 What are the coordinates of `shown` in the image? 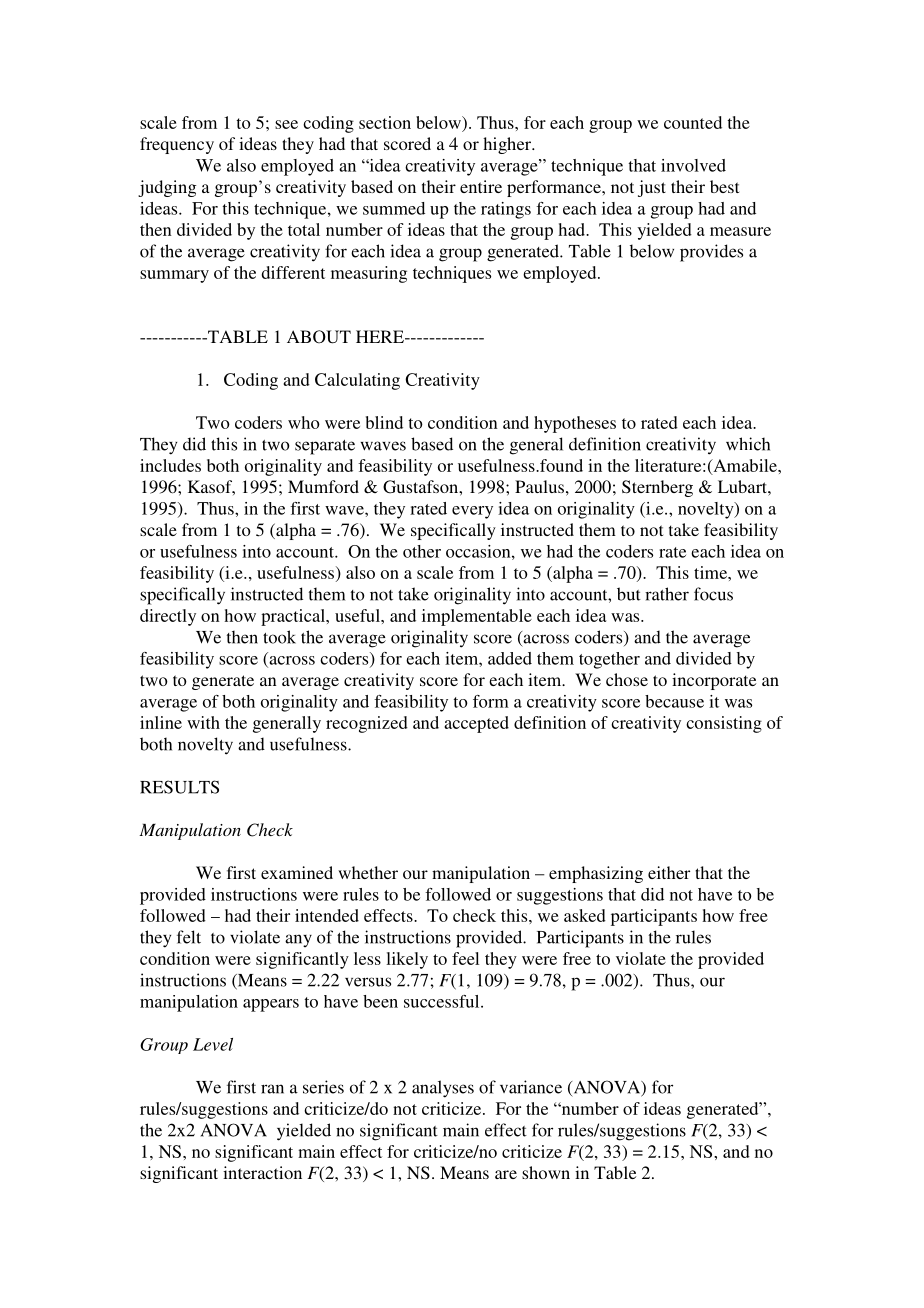 It's located at (546, 1172).
